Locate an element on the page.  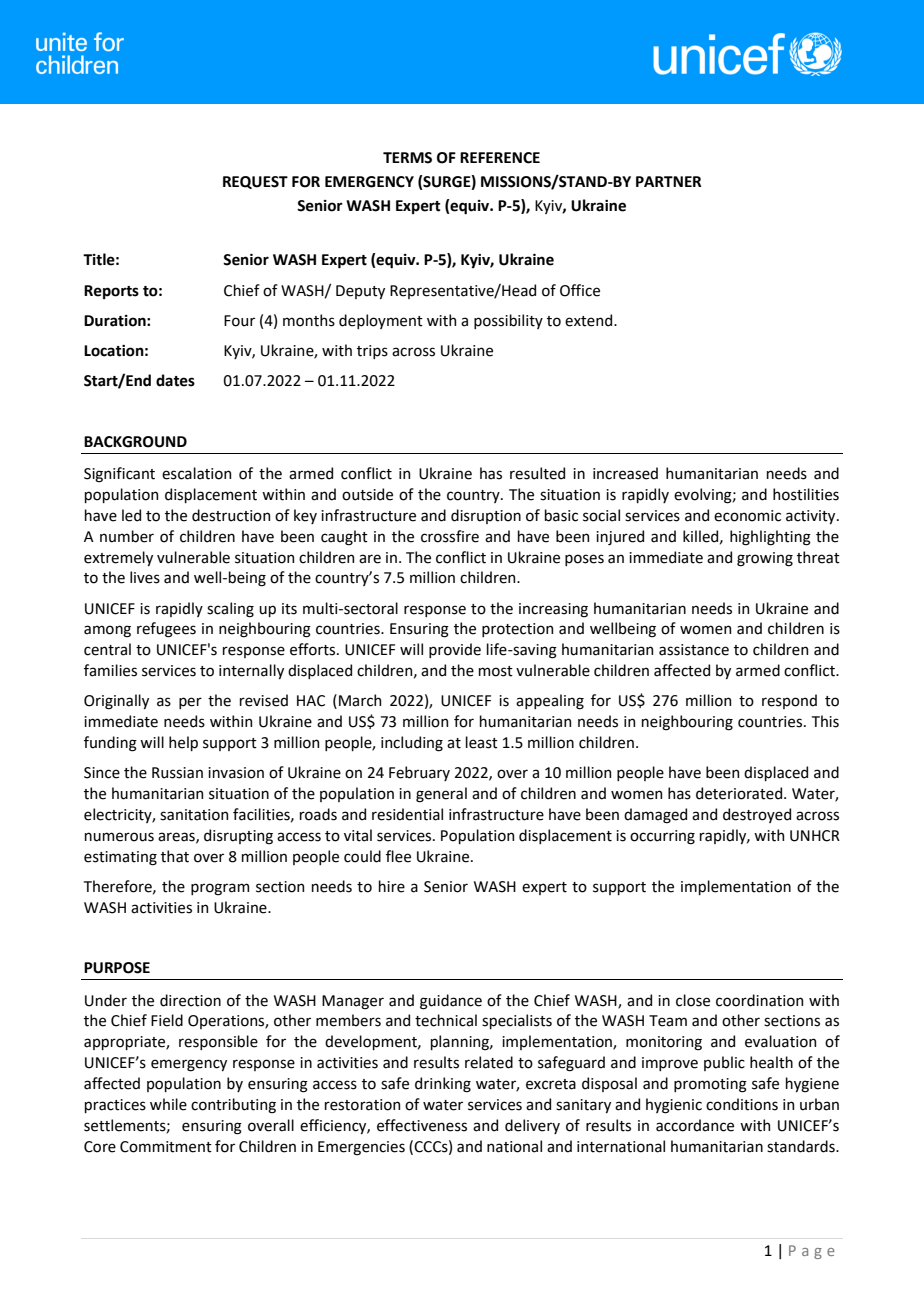
effectiveness is located at coordinates (422, 1125).
